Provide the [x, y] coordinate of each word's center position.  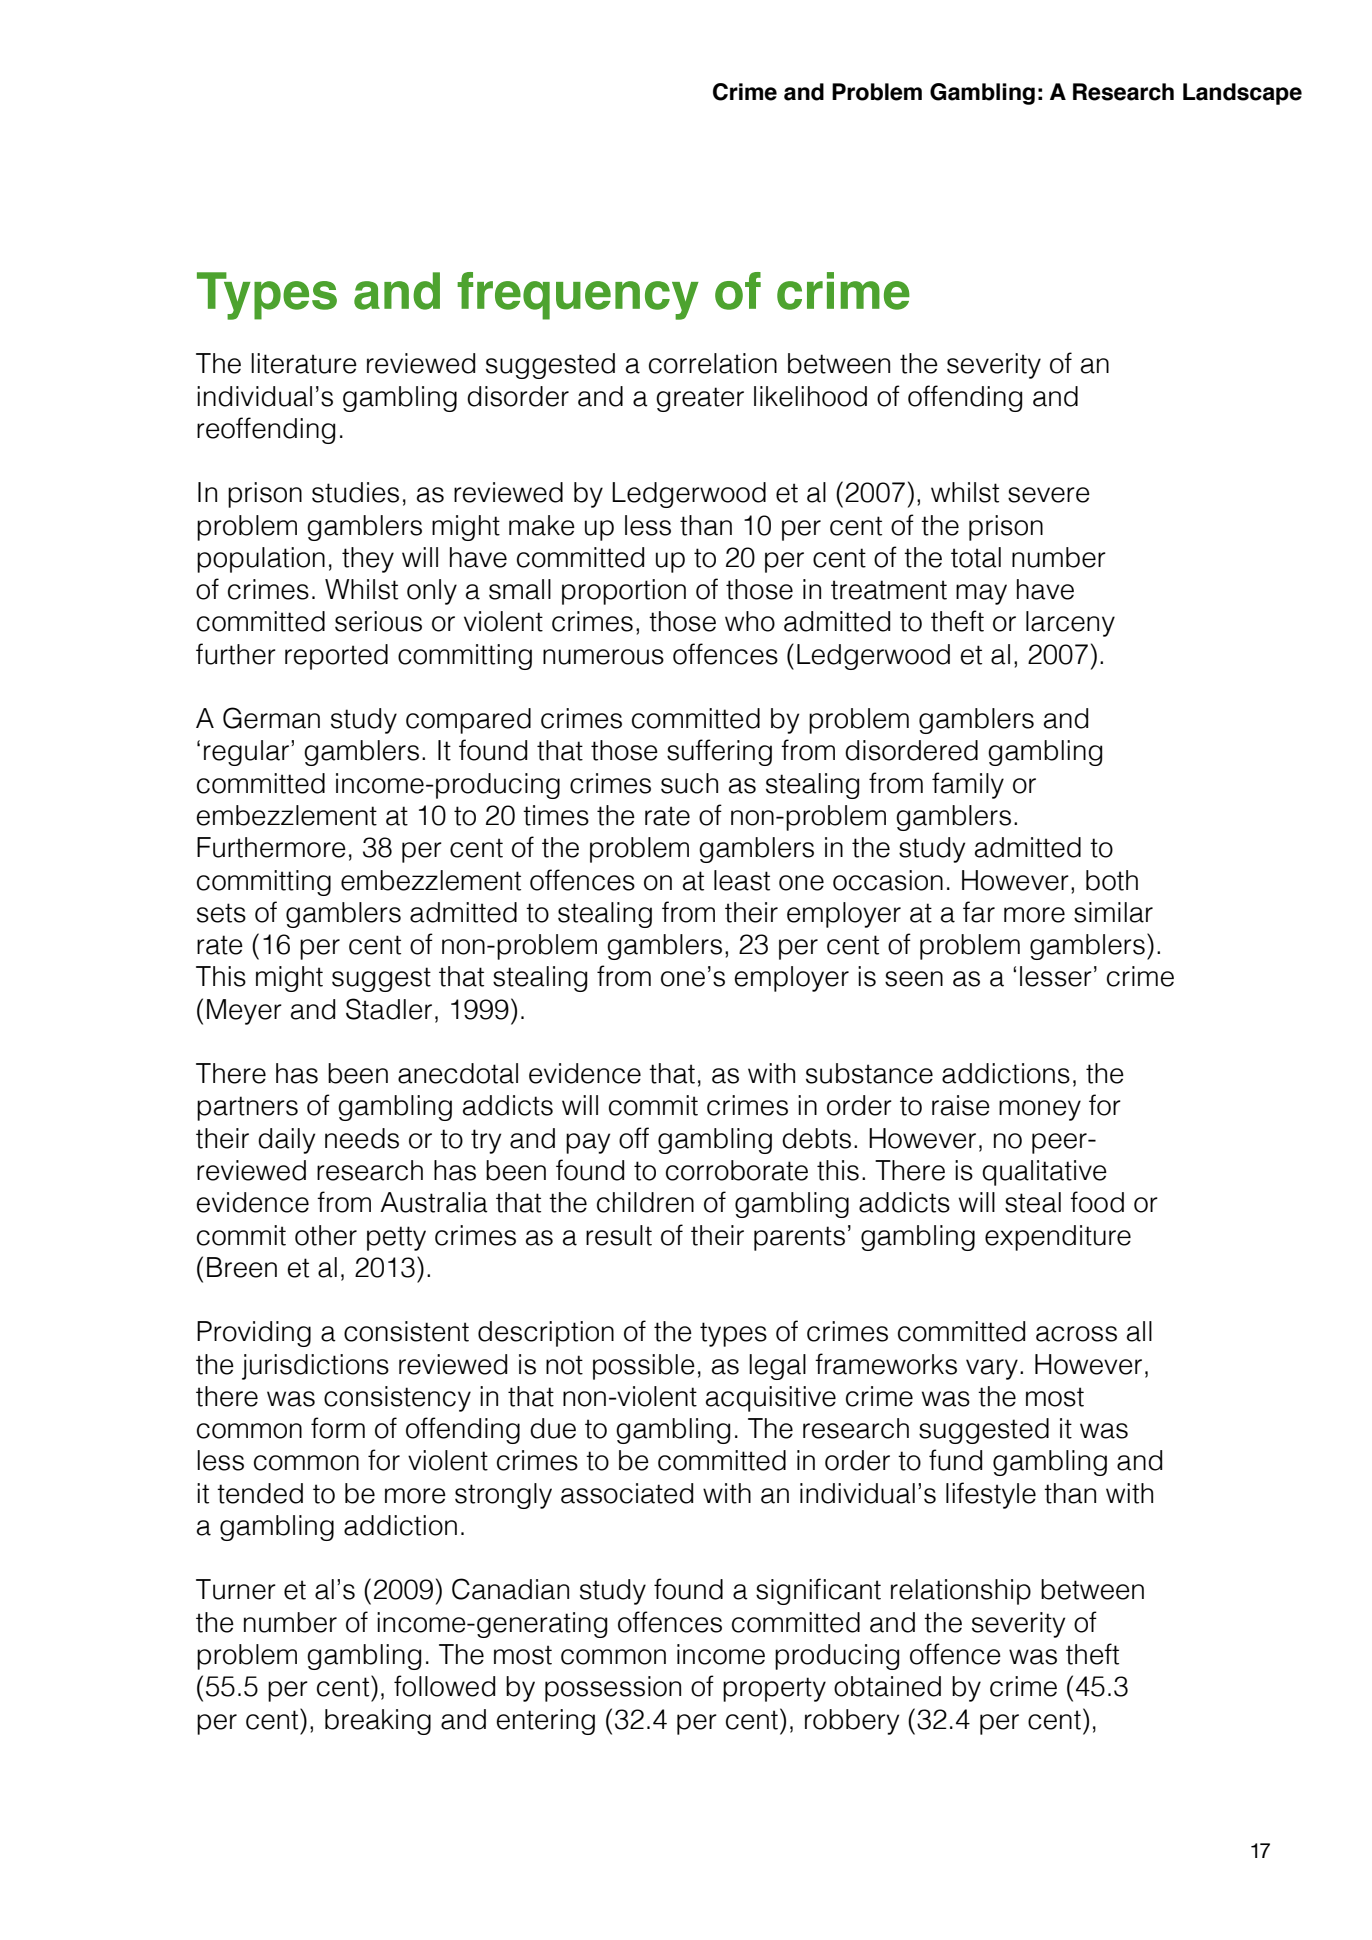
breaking [378, 1722]
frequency [578, 296]
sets [221, 913]
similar [1113, 912]
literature [304, 363]
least [742, 880]
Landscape [1242, 94]
